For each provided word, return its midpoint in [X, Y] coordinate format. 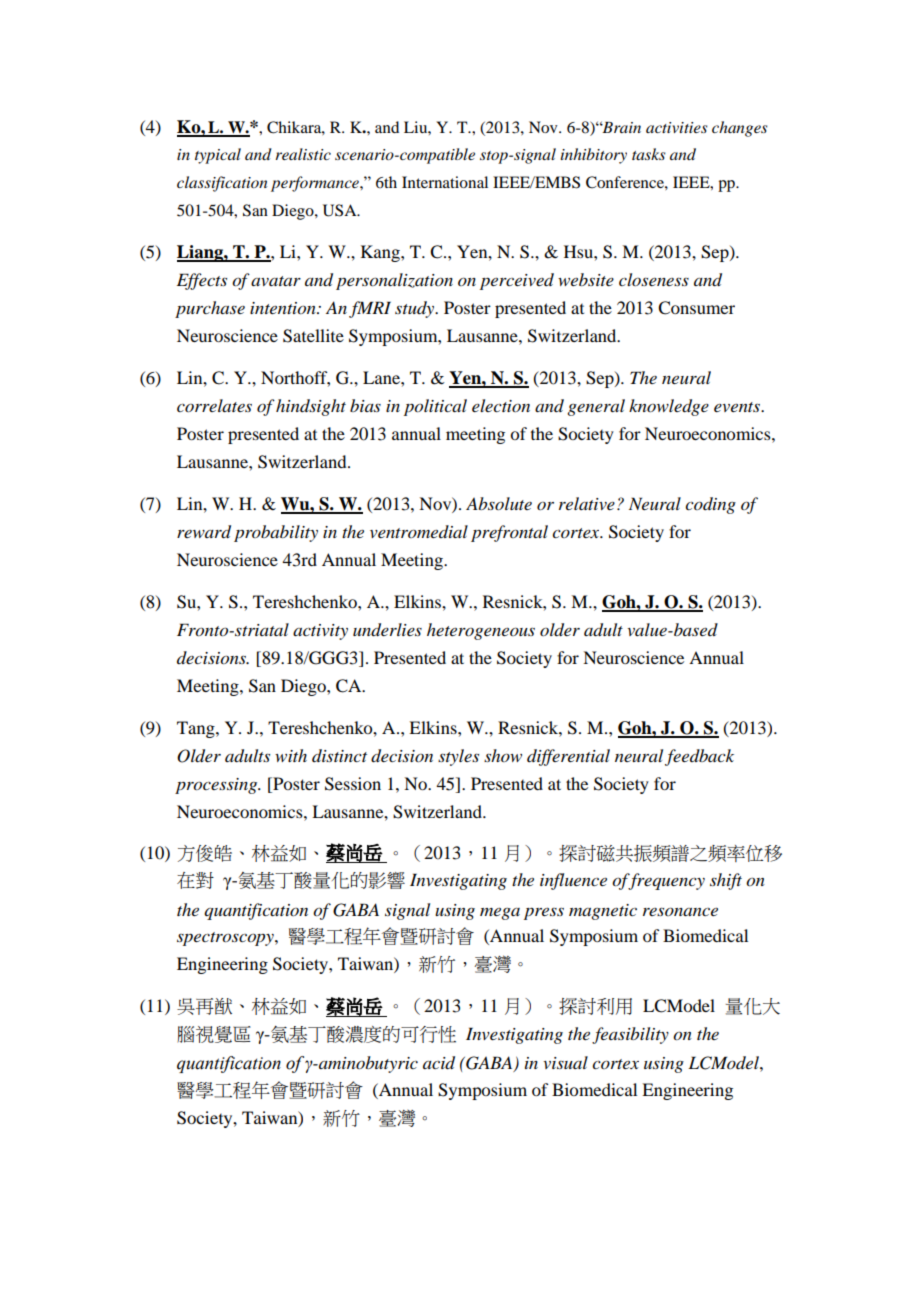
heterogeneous [481, 631]
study [416, 309]
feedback [699, 757]
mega [500, 914]
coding [710, 505]
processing [217, 786]
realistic [303, 154]
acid [439, 1063]
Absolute [499, 503]
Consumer [696, 308]
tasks [649, 154]
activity [320, 632]
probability [276, 533]
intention [284, 308]
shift [726, 881]
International [445, 182]
